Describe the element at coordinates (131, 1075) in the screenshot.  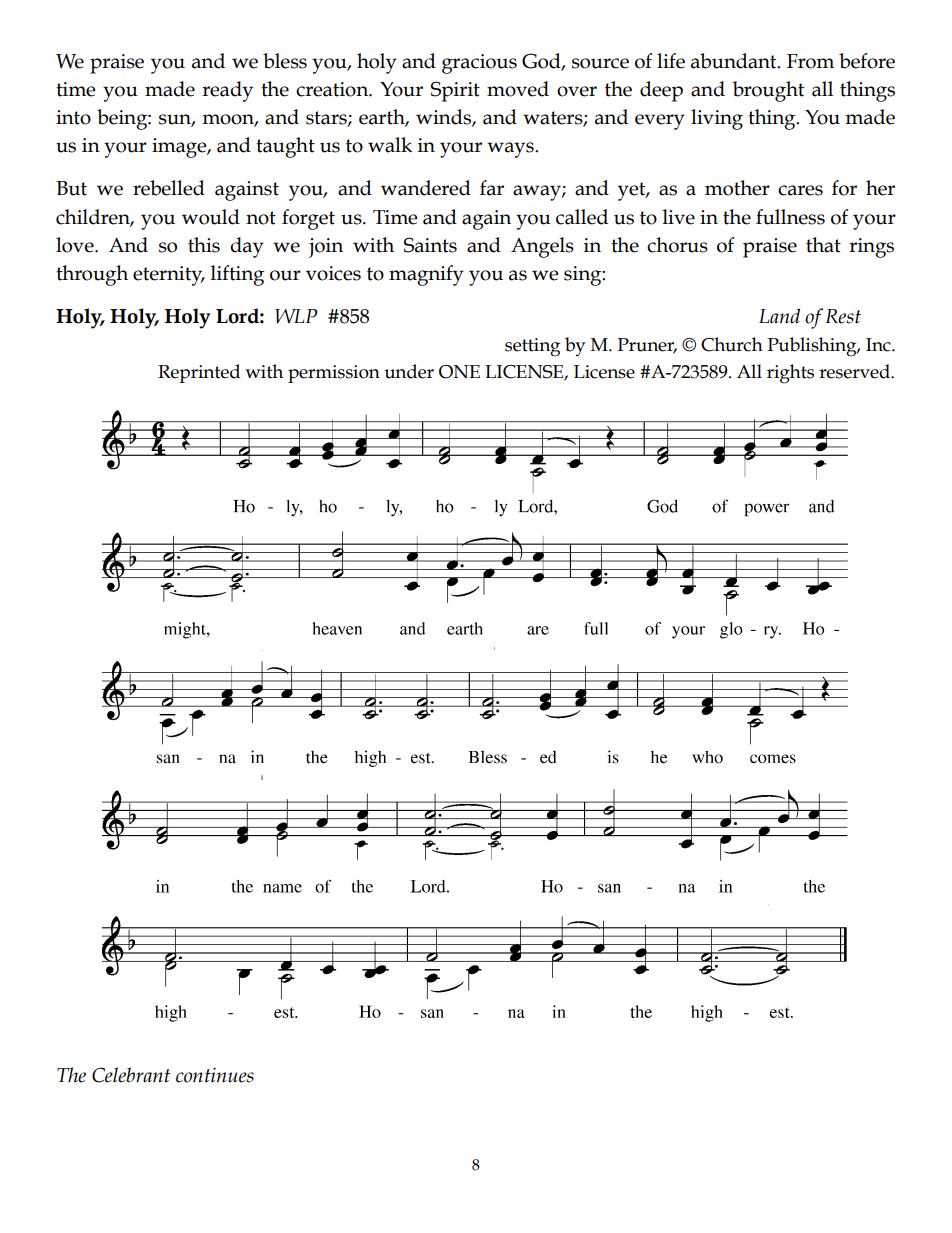
I see `Celebrant` at that location.
